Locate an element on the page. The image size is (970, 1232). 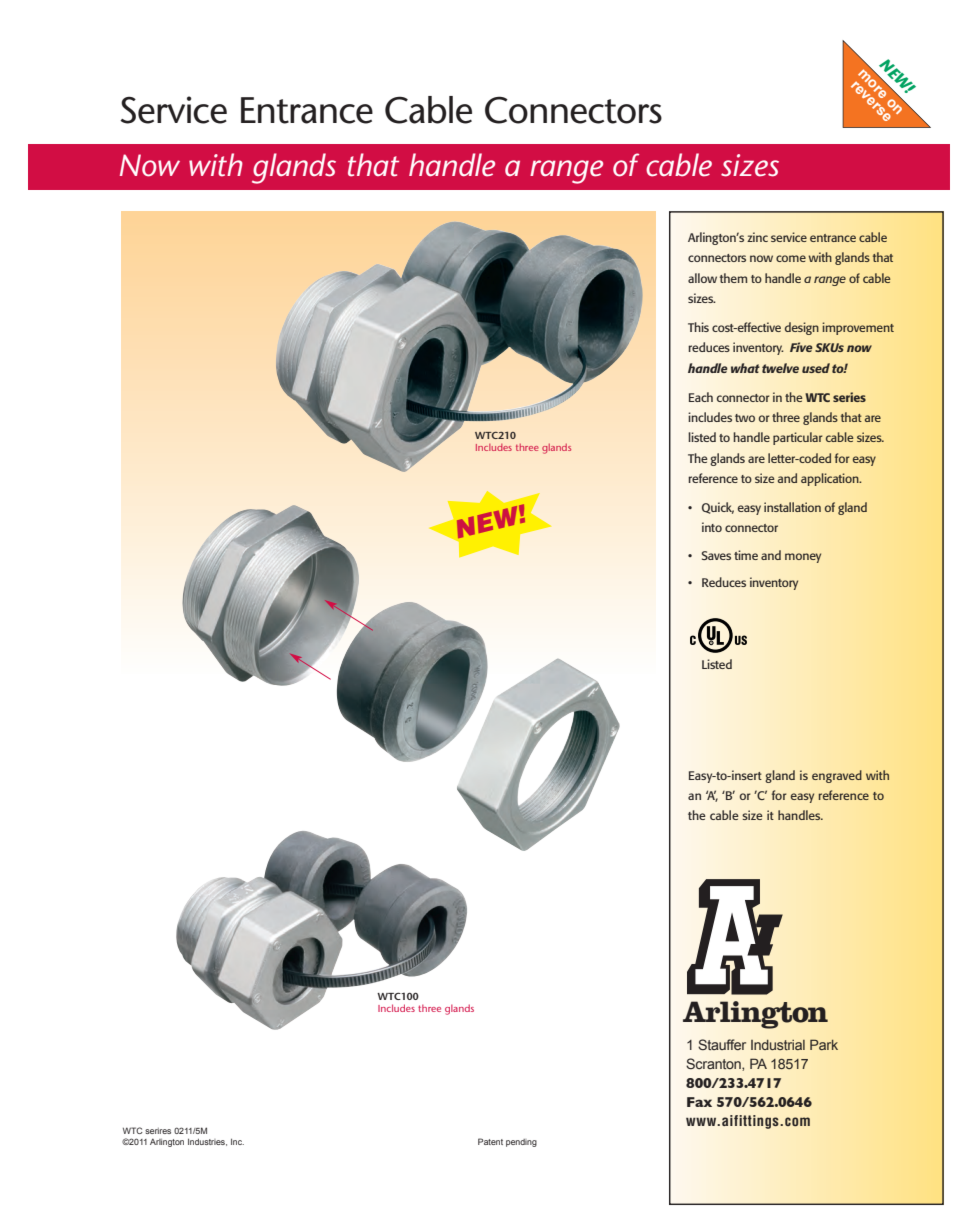
into is located at coordinates (712, 527).
